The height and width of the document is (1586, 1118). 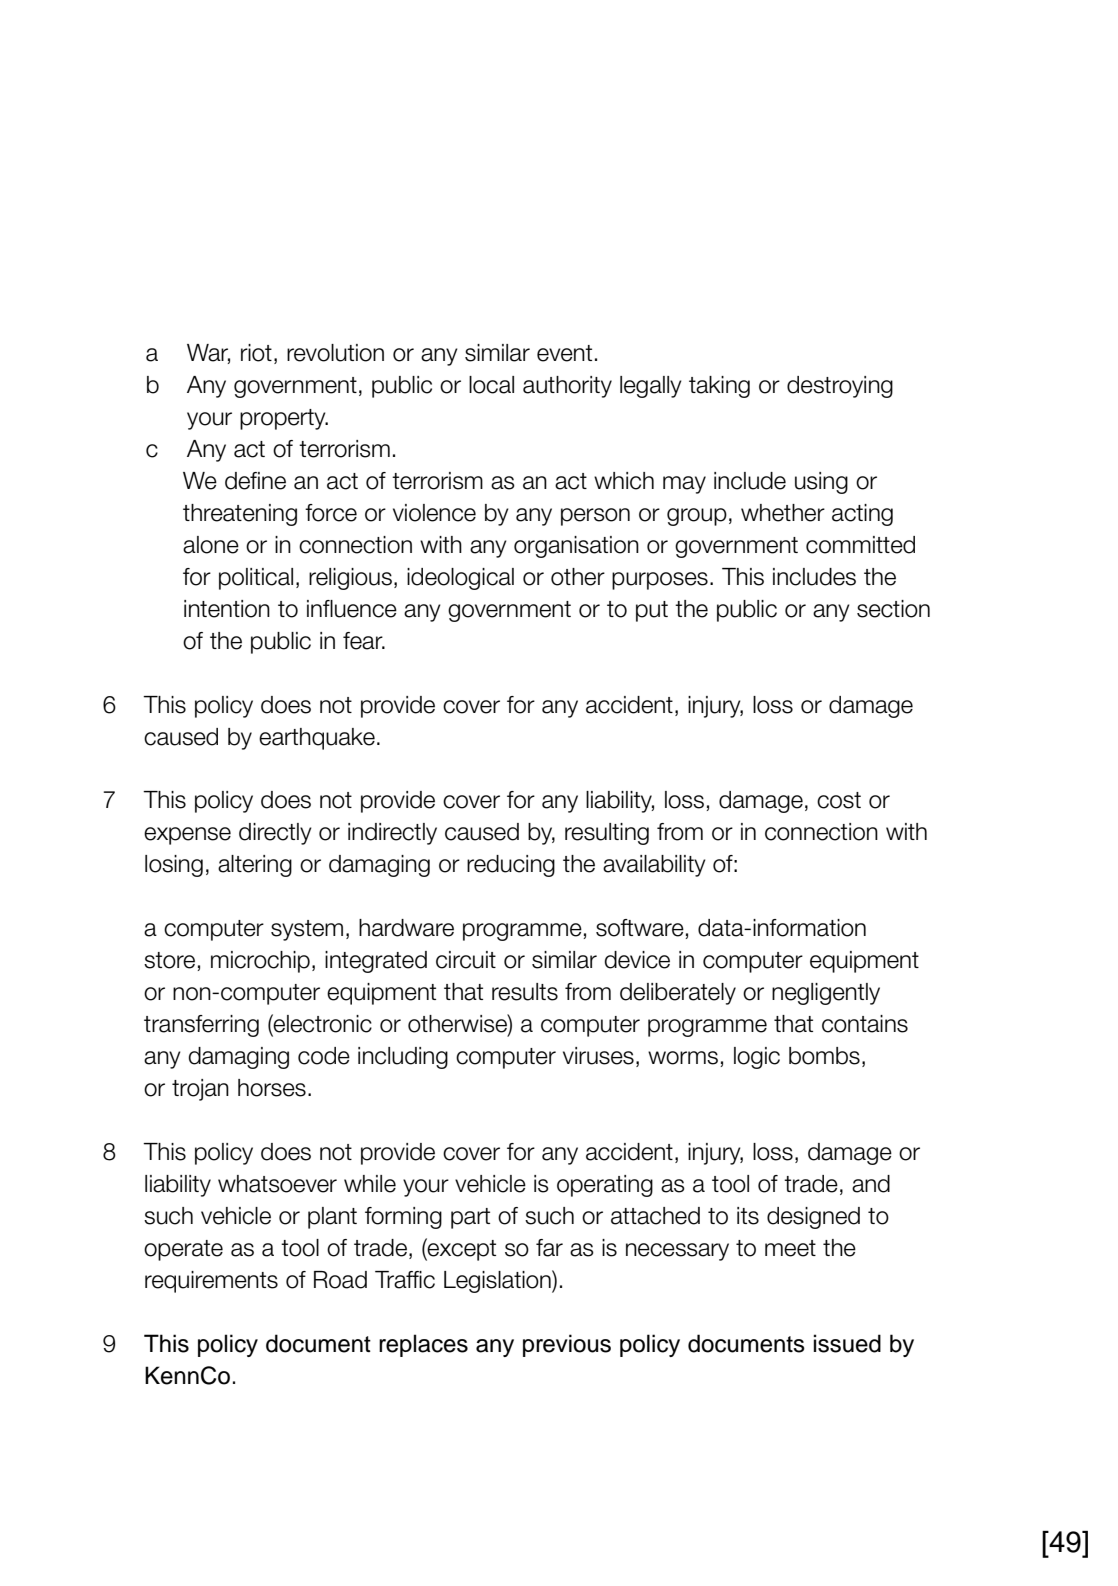 I want to click on operating, so click(x=605, y=1186).
